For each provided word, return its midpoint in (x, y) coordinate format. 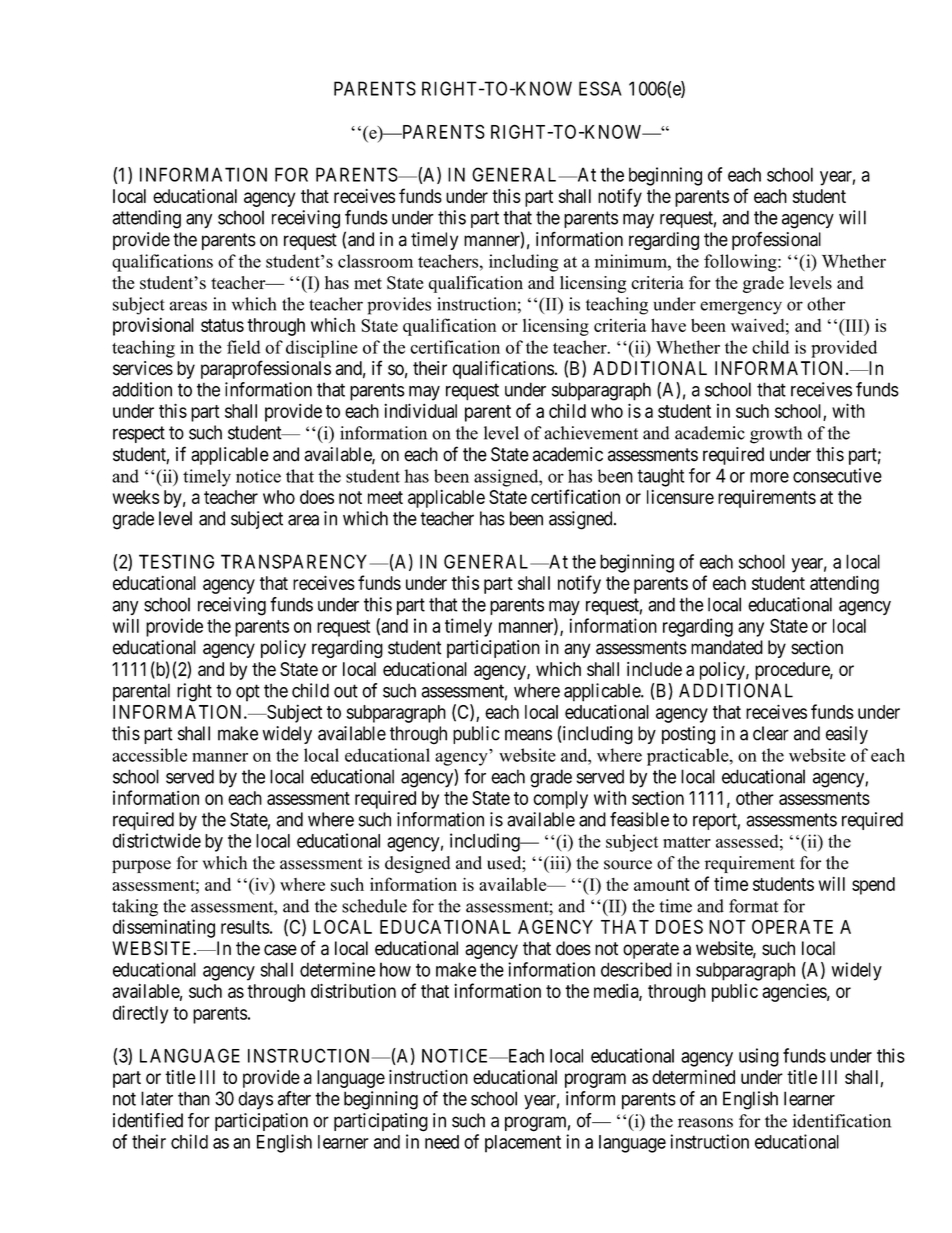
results (245, 927)
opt (248, 693)
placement (523, 1144)
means (528, 735)
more (769, 477)
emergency (741, 308)
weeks (136, 497)
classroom (375, 261)
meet (385, 497)
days (255, 1100)
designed (417, 864)
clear (771, 733)
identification (842, 1121)
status (222, 325)
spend (873, 886)
